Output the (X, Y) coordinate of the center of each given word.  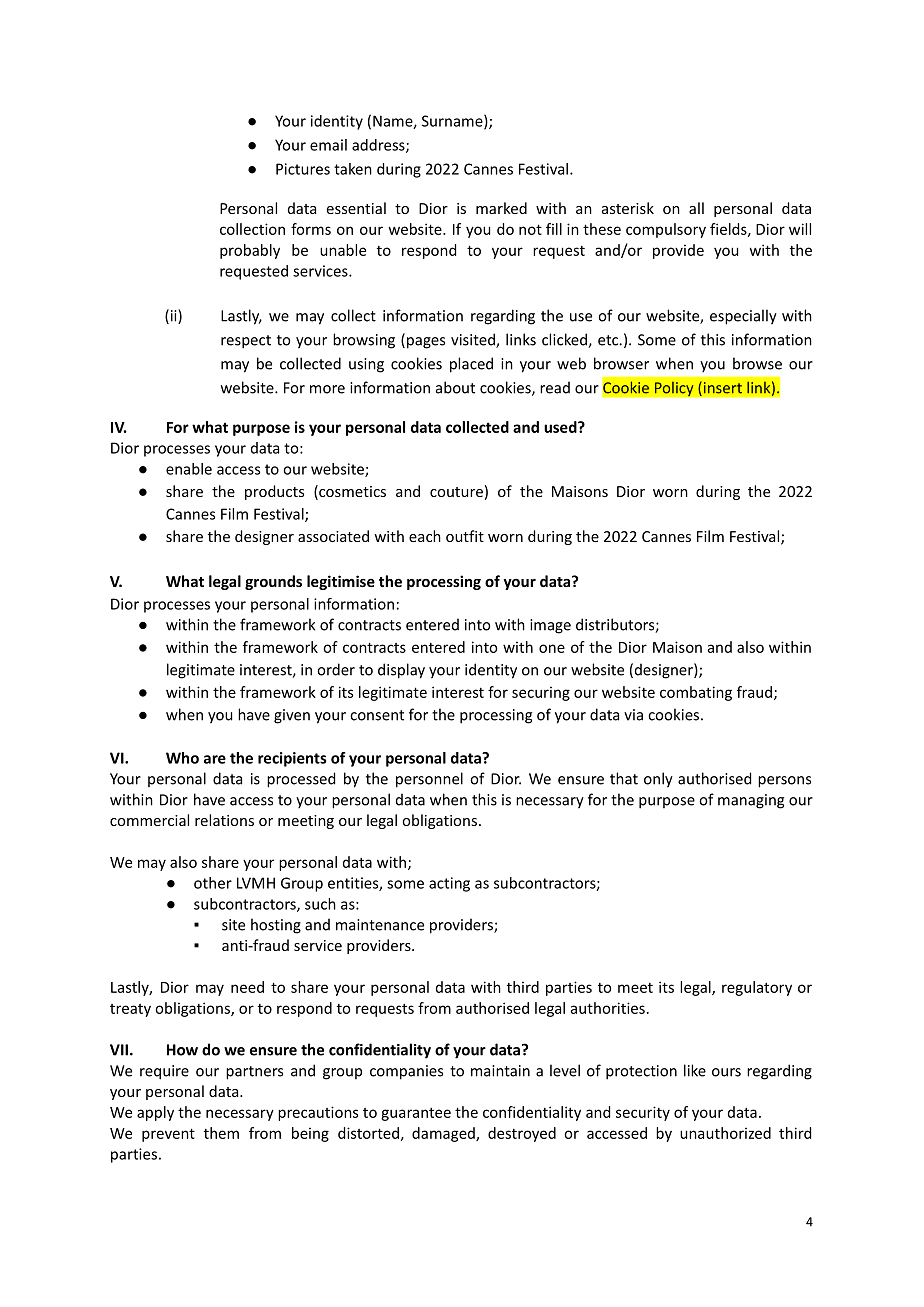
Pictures (303, 169)
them (221, 1133)
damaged (444, 1134)
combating (696, 693)
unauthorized (725, 1133)
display (401, 671)
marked (501, 208)
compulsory (666, 230)
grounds (273, 582)
